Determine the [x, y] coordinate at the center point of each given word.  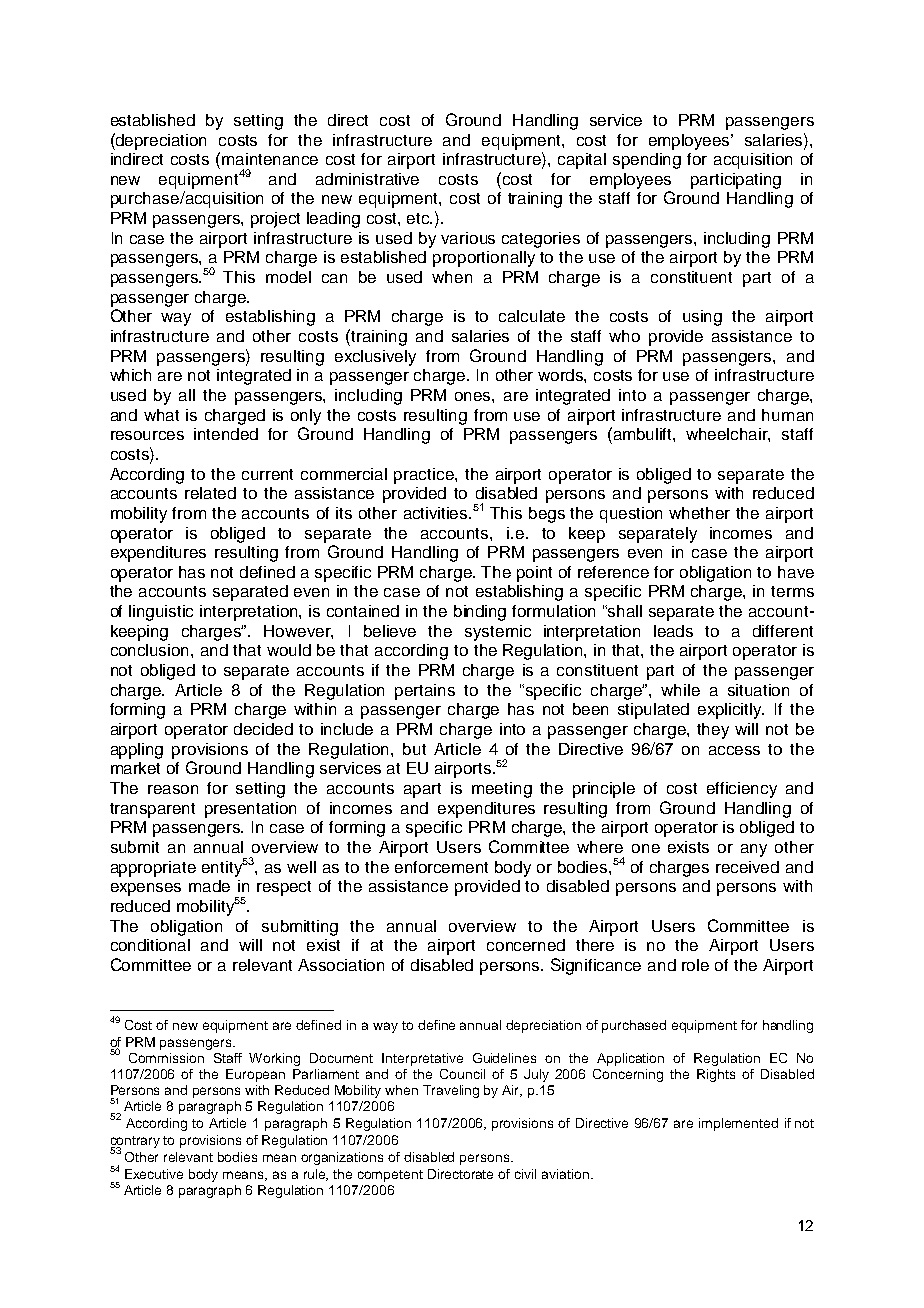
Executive [154, 1174]
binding [480, 613]
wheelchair [728, 435]
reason [173, 789]
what [161, 415]
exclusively [375, 358]
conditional [150, 945]
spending [647, 161]
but [414, 749]
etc [419, 218]
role [695, 965]
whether [699, 513]
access [734, 750]
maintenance [270, 159]
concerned [526, 945]
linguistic [161, 613]
